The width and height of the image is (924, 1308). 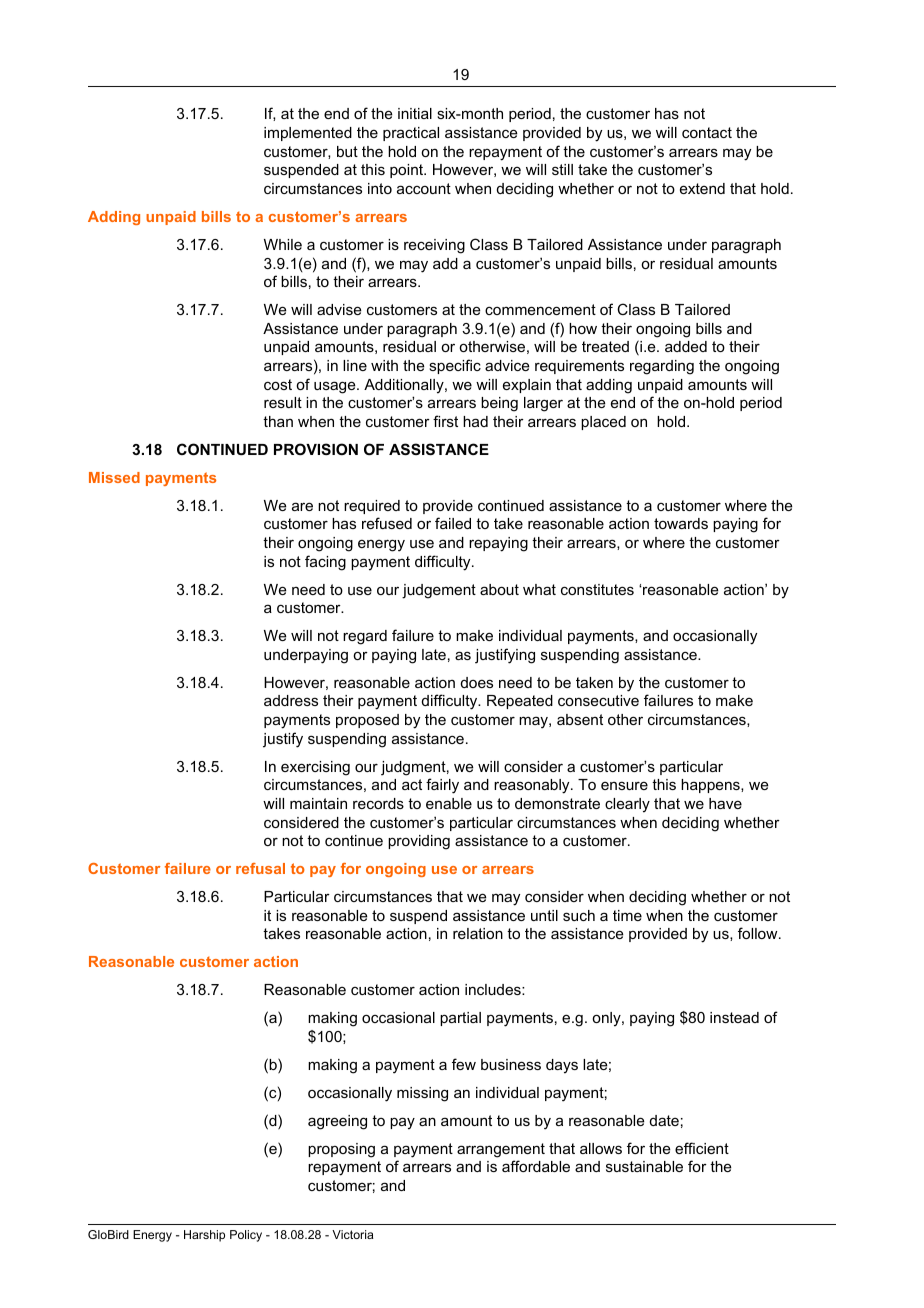 What do you see at coordinates (477, 682) in the image?
I see `does` at bounding box center [477, 682].
